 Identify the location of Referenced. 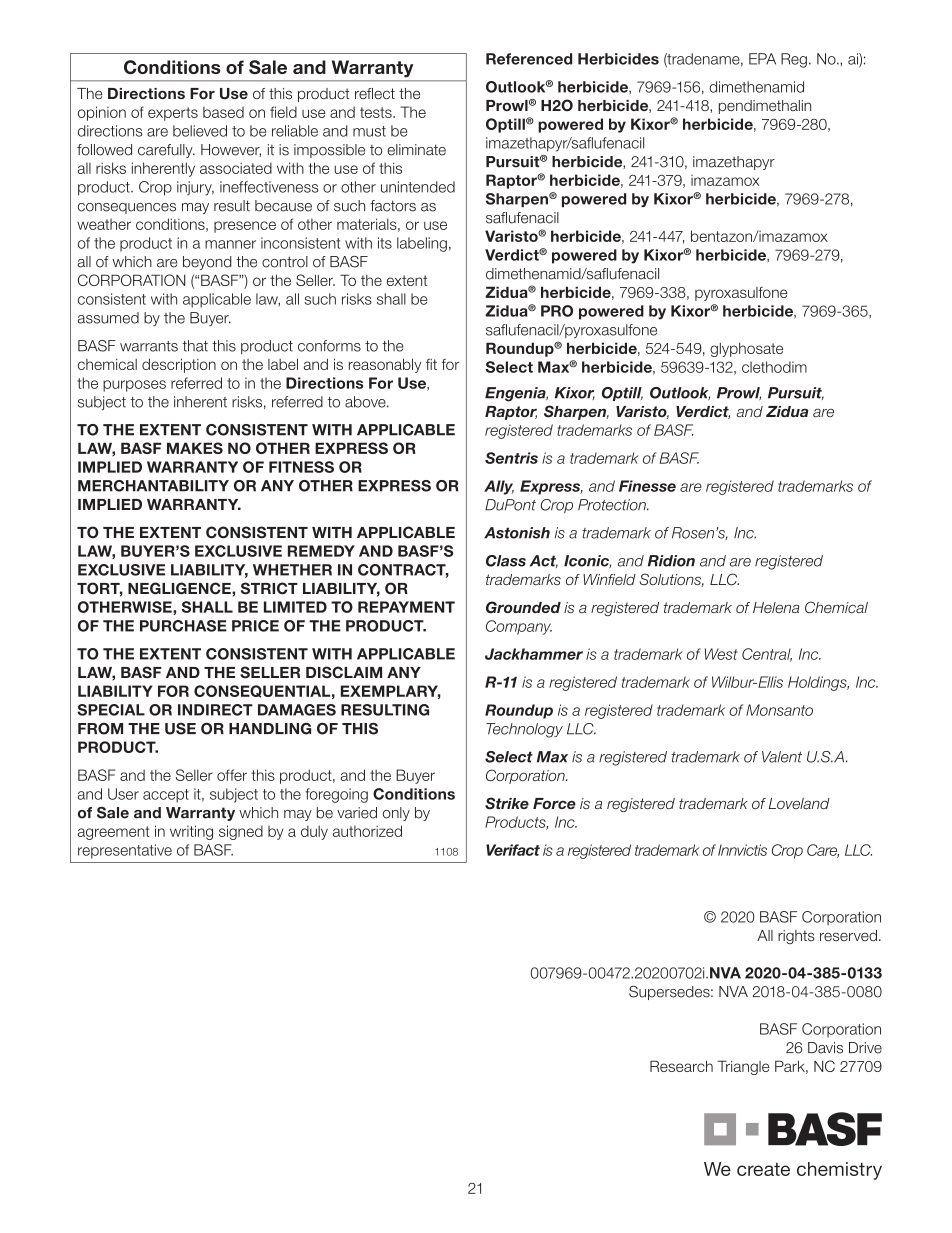
(529, 59).
